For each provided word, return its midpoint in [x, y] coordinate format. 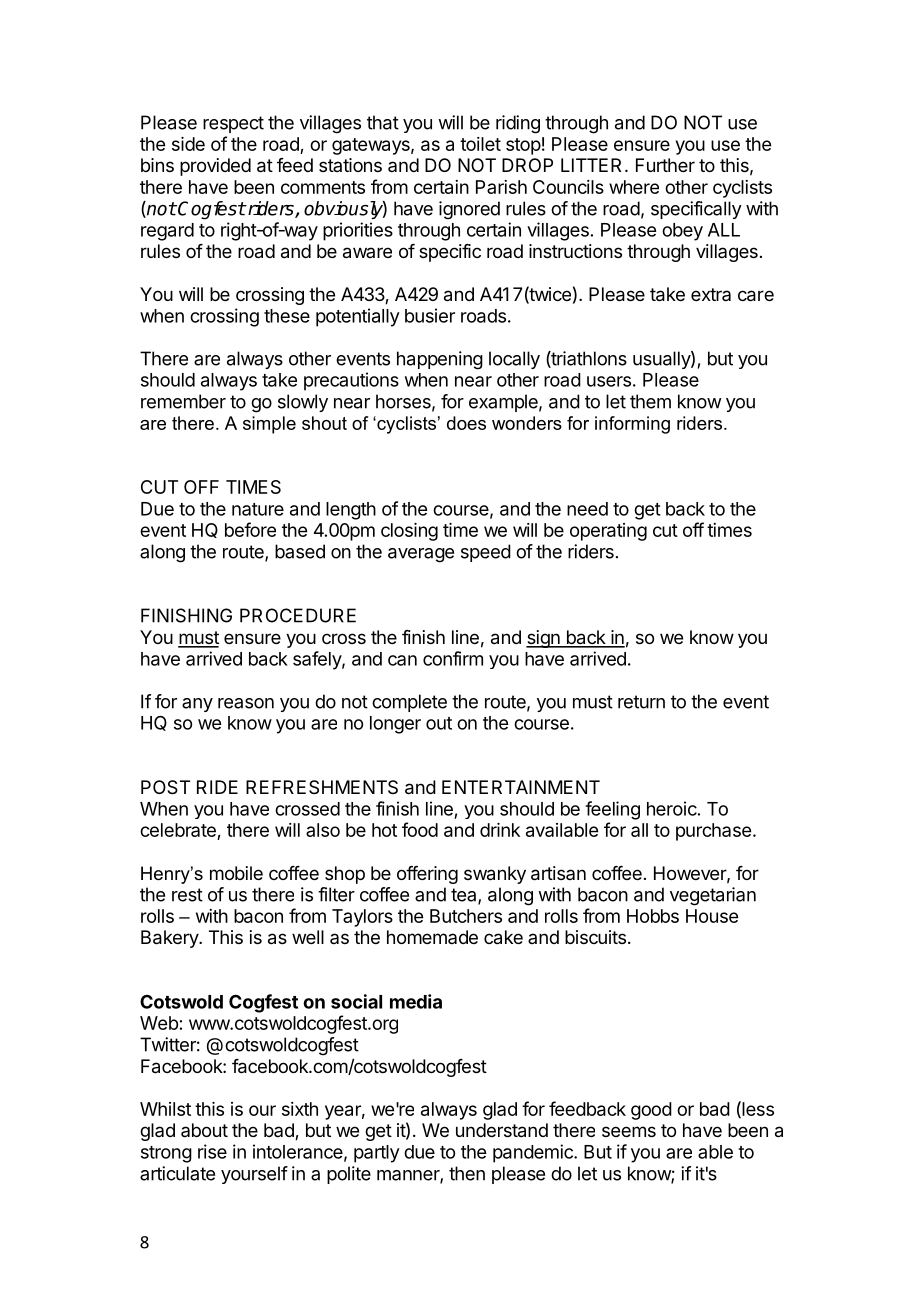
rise [212, 1151]
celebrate [178, 830]
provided [215, 167]
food [420, 829]
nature [258, 509]
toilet [480, 144]
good [651, 1111]
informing [632, 425]
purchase [713, 832]
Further [665, 165]
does [466, 423]
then [467, 1173]
